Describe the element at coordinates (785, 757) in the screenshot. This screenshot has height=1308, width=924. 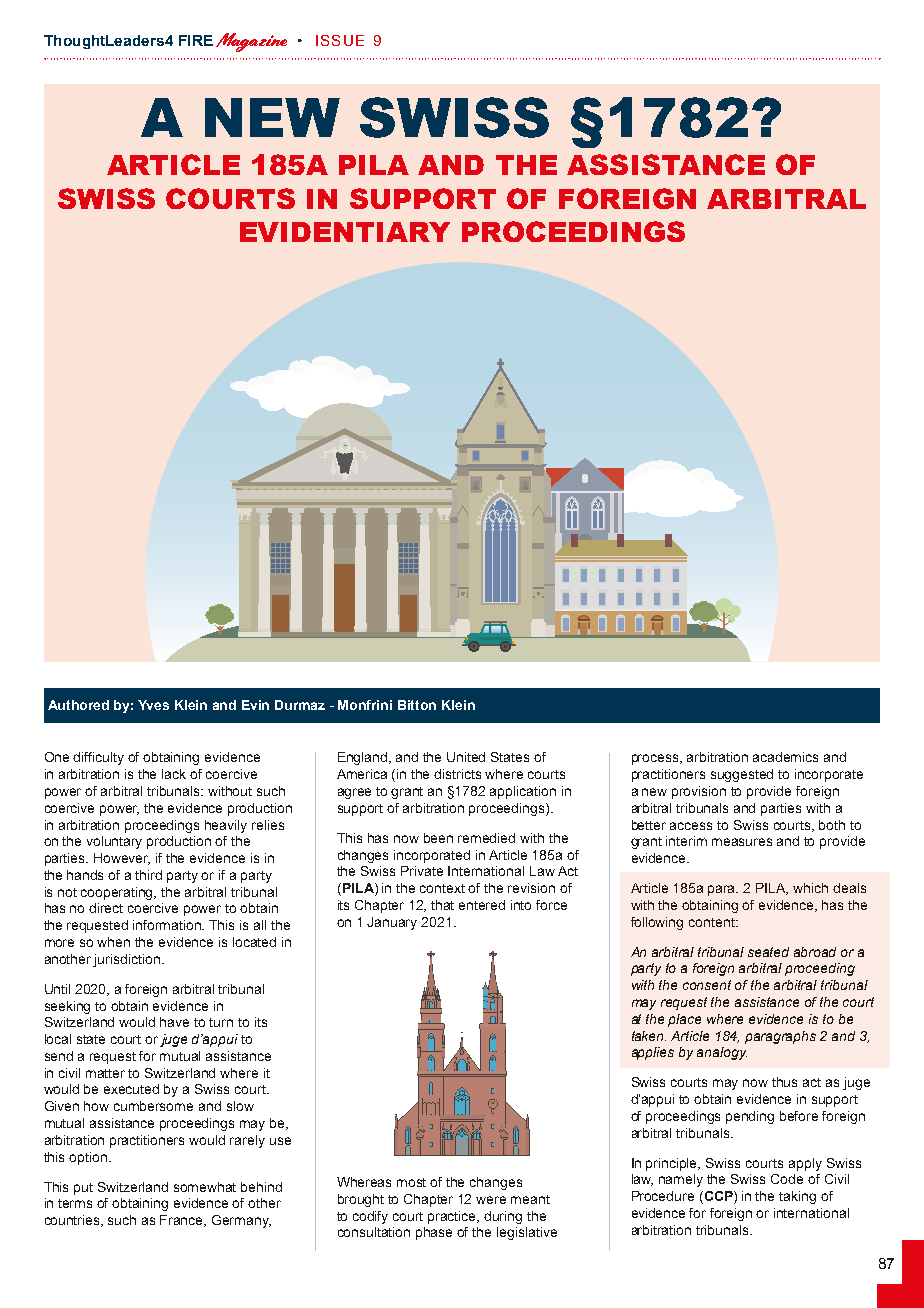
I see `academics` at that location.
